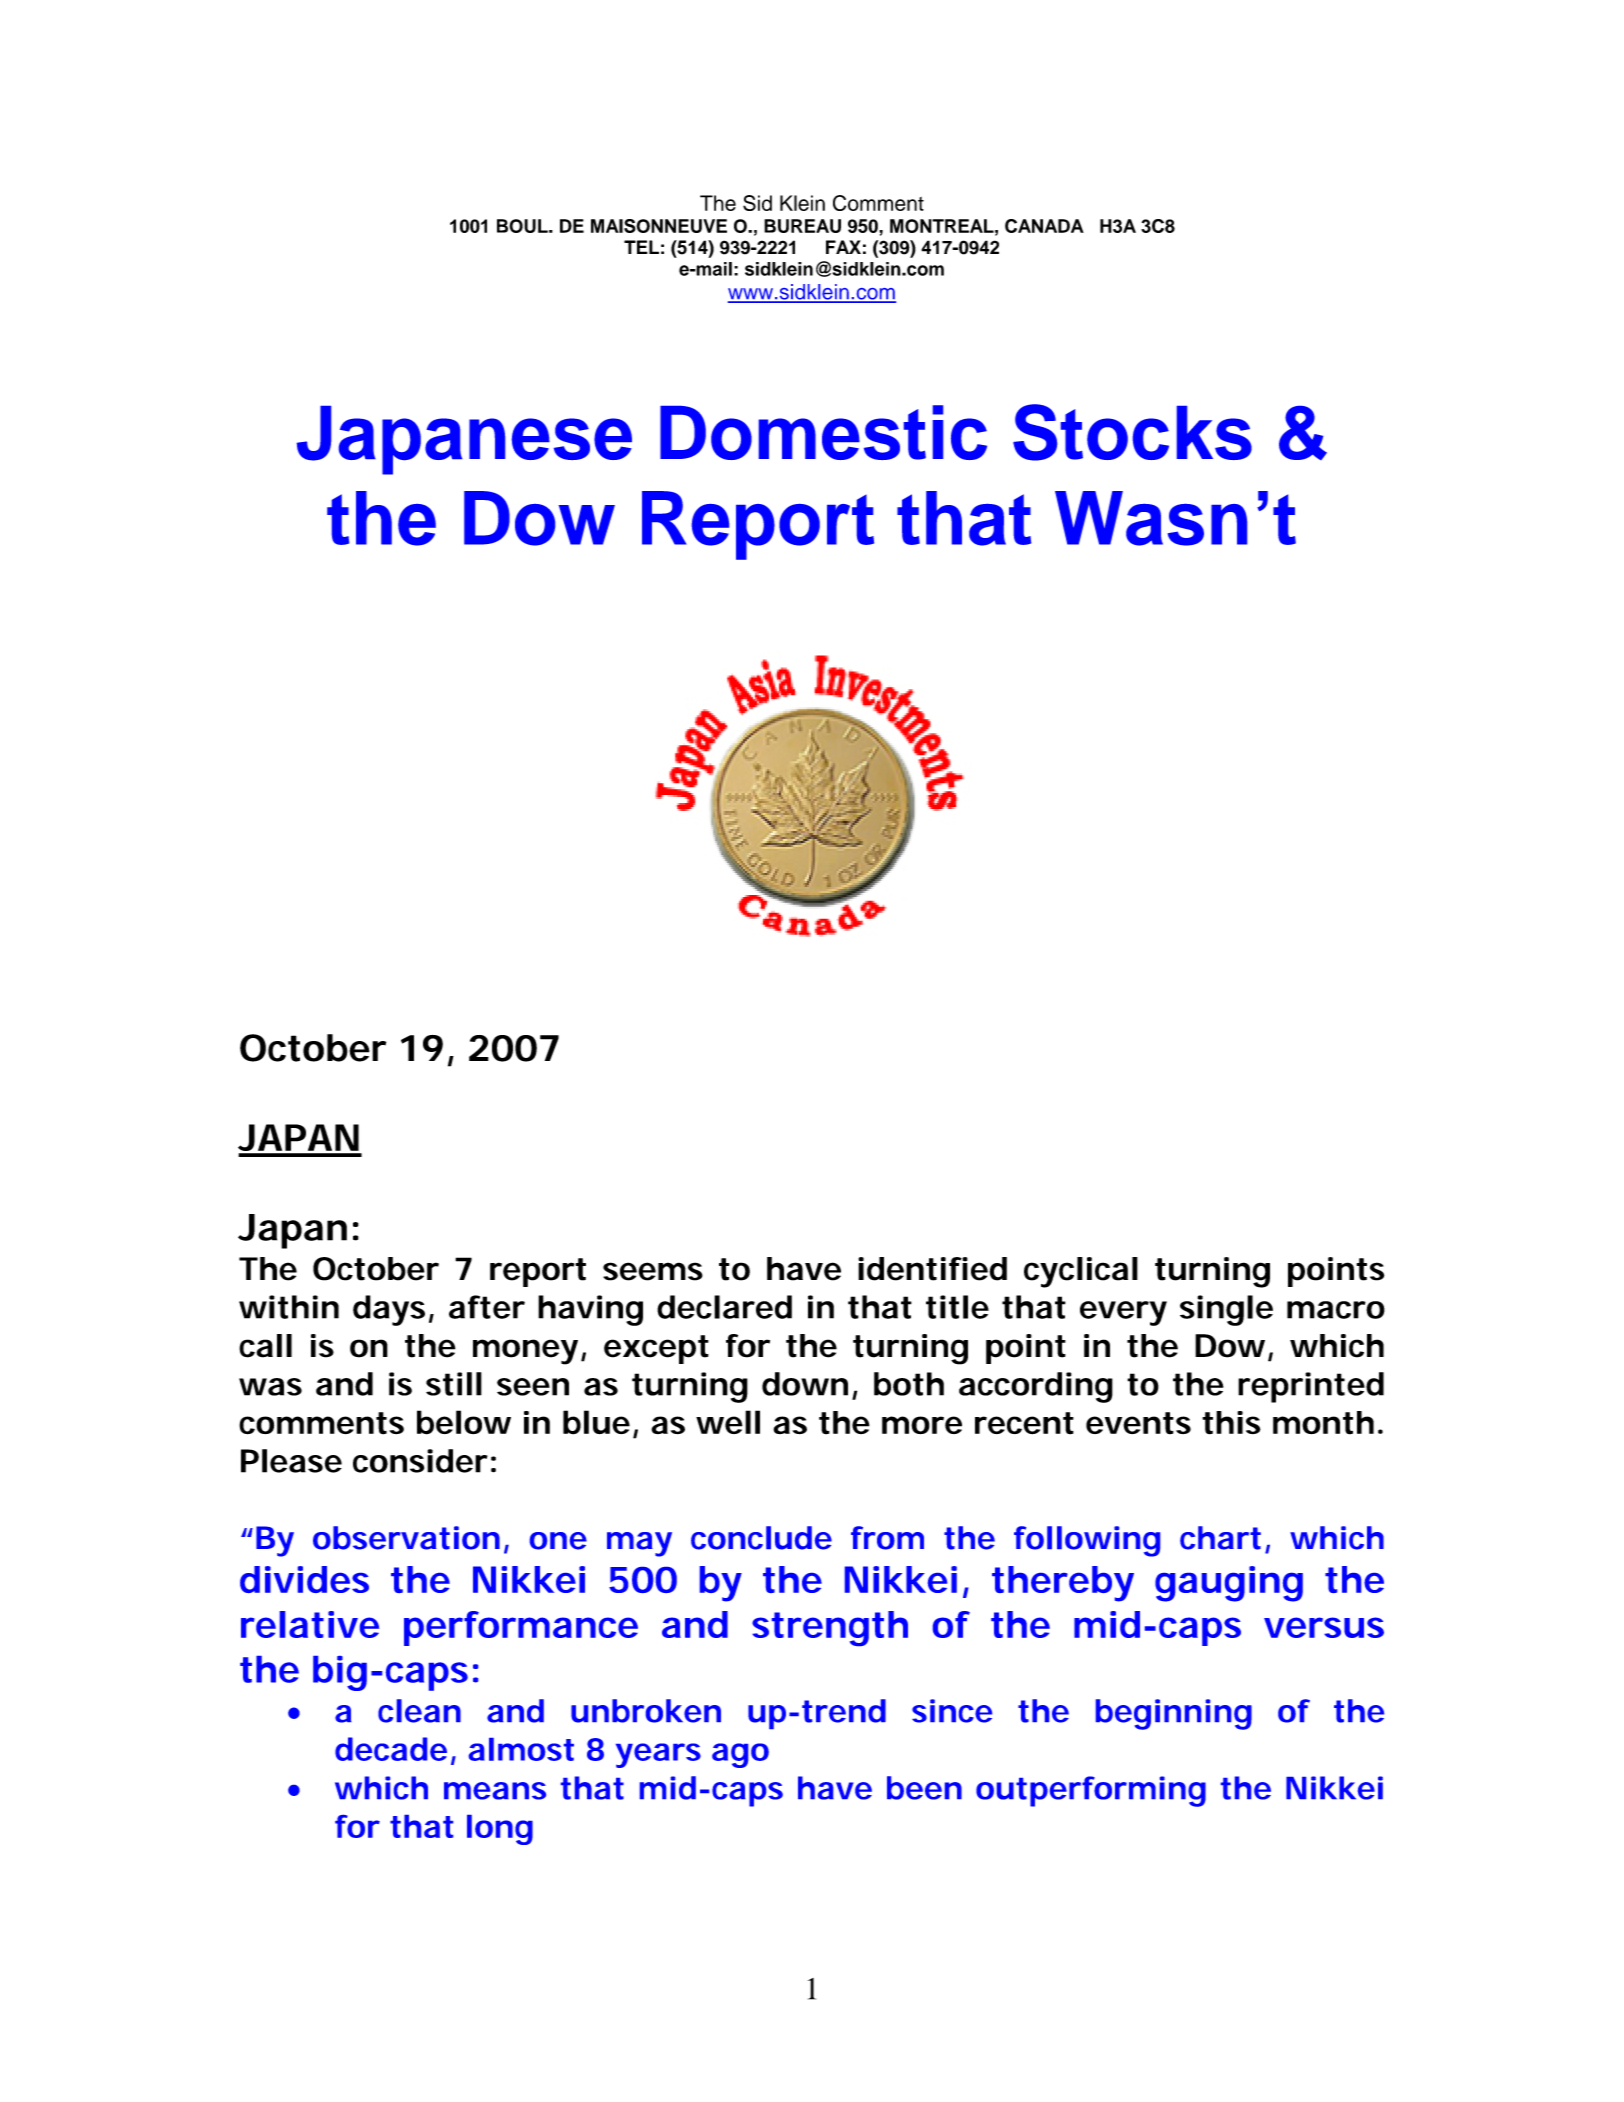 The width and height of the document is (1624, 2102). What do you see at coordinates (843, 247) in the document?
I see `FAX` at bounding box center [843, 247].
